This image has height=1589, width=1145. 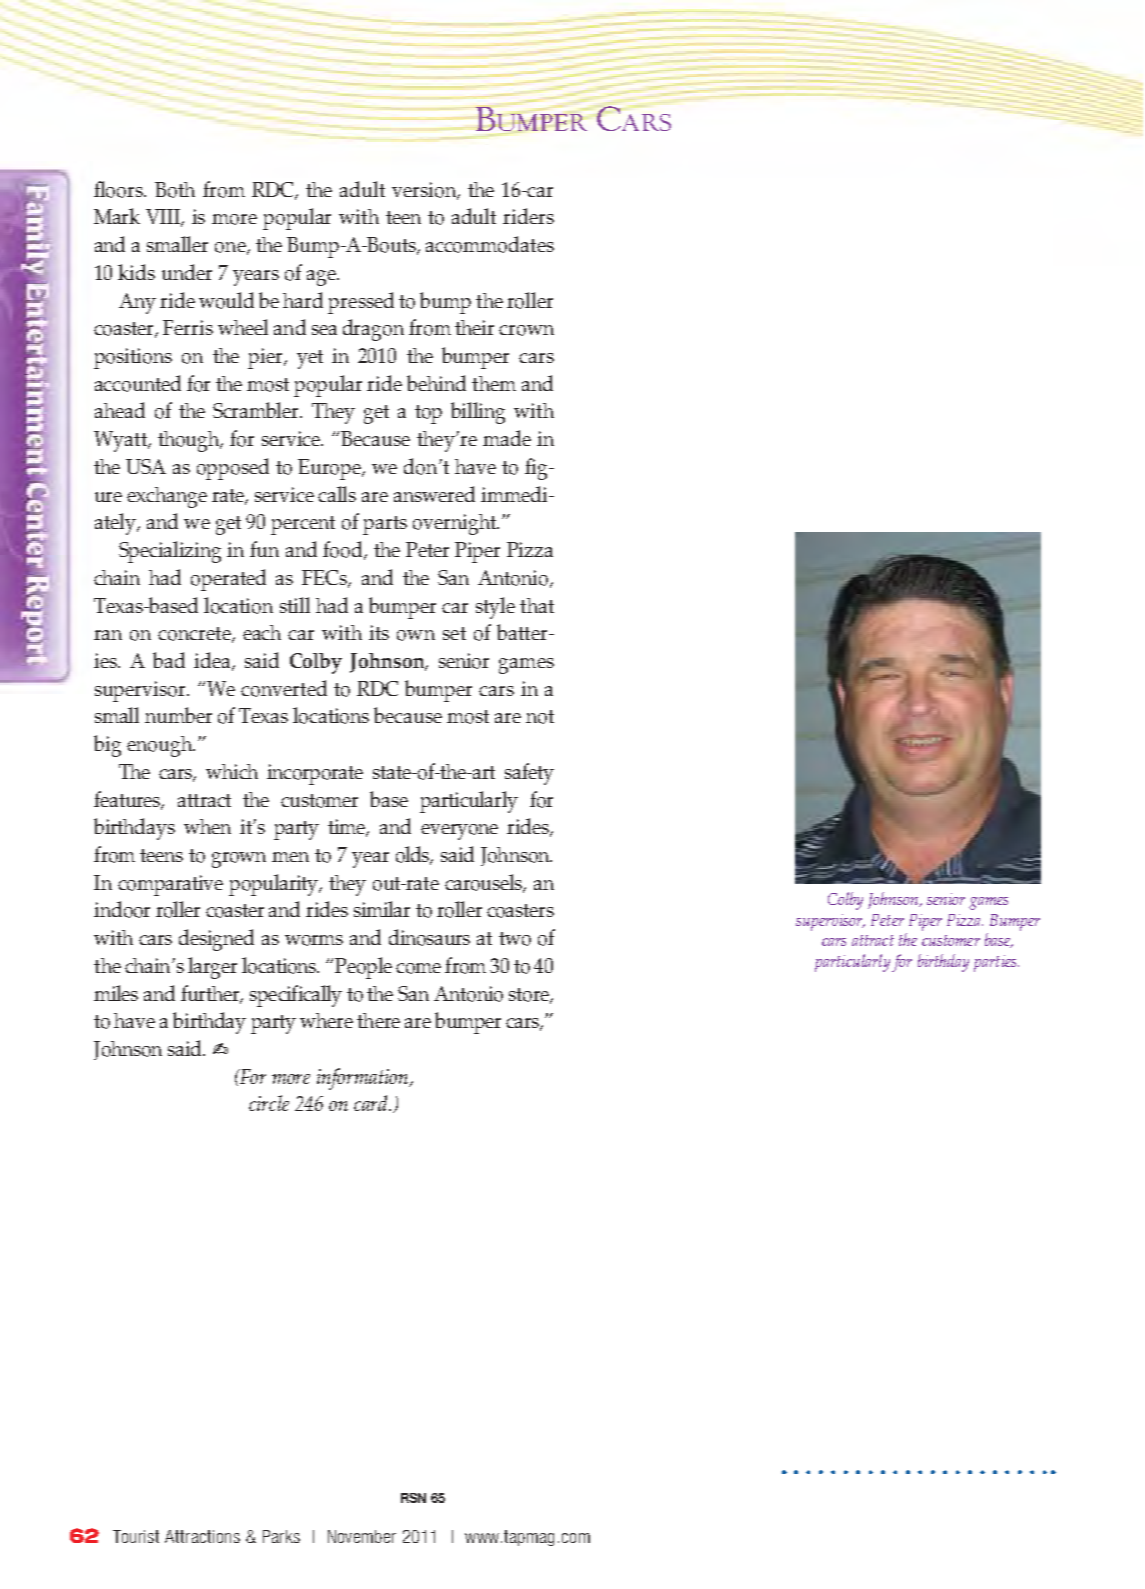 I want to click on that, so click(x=537, y=605).
